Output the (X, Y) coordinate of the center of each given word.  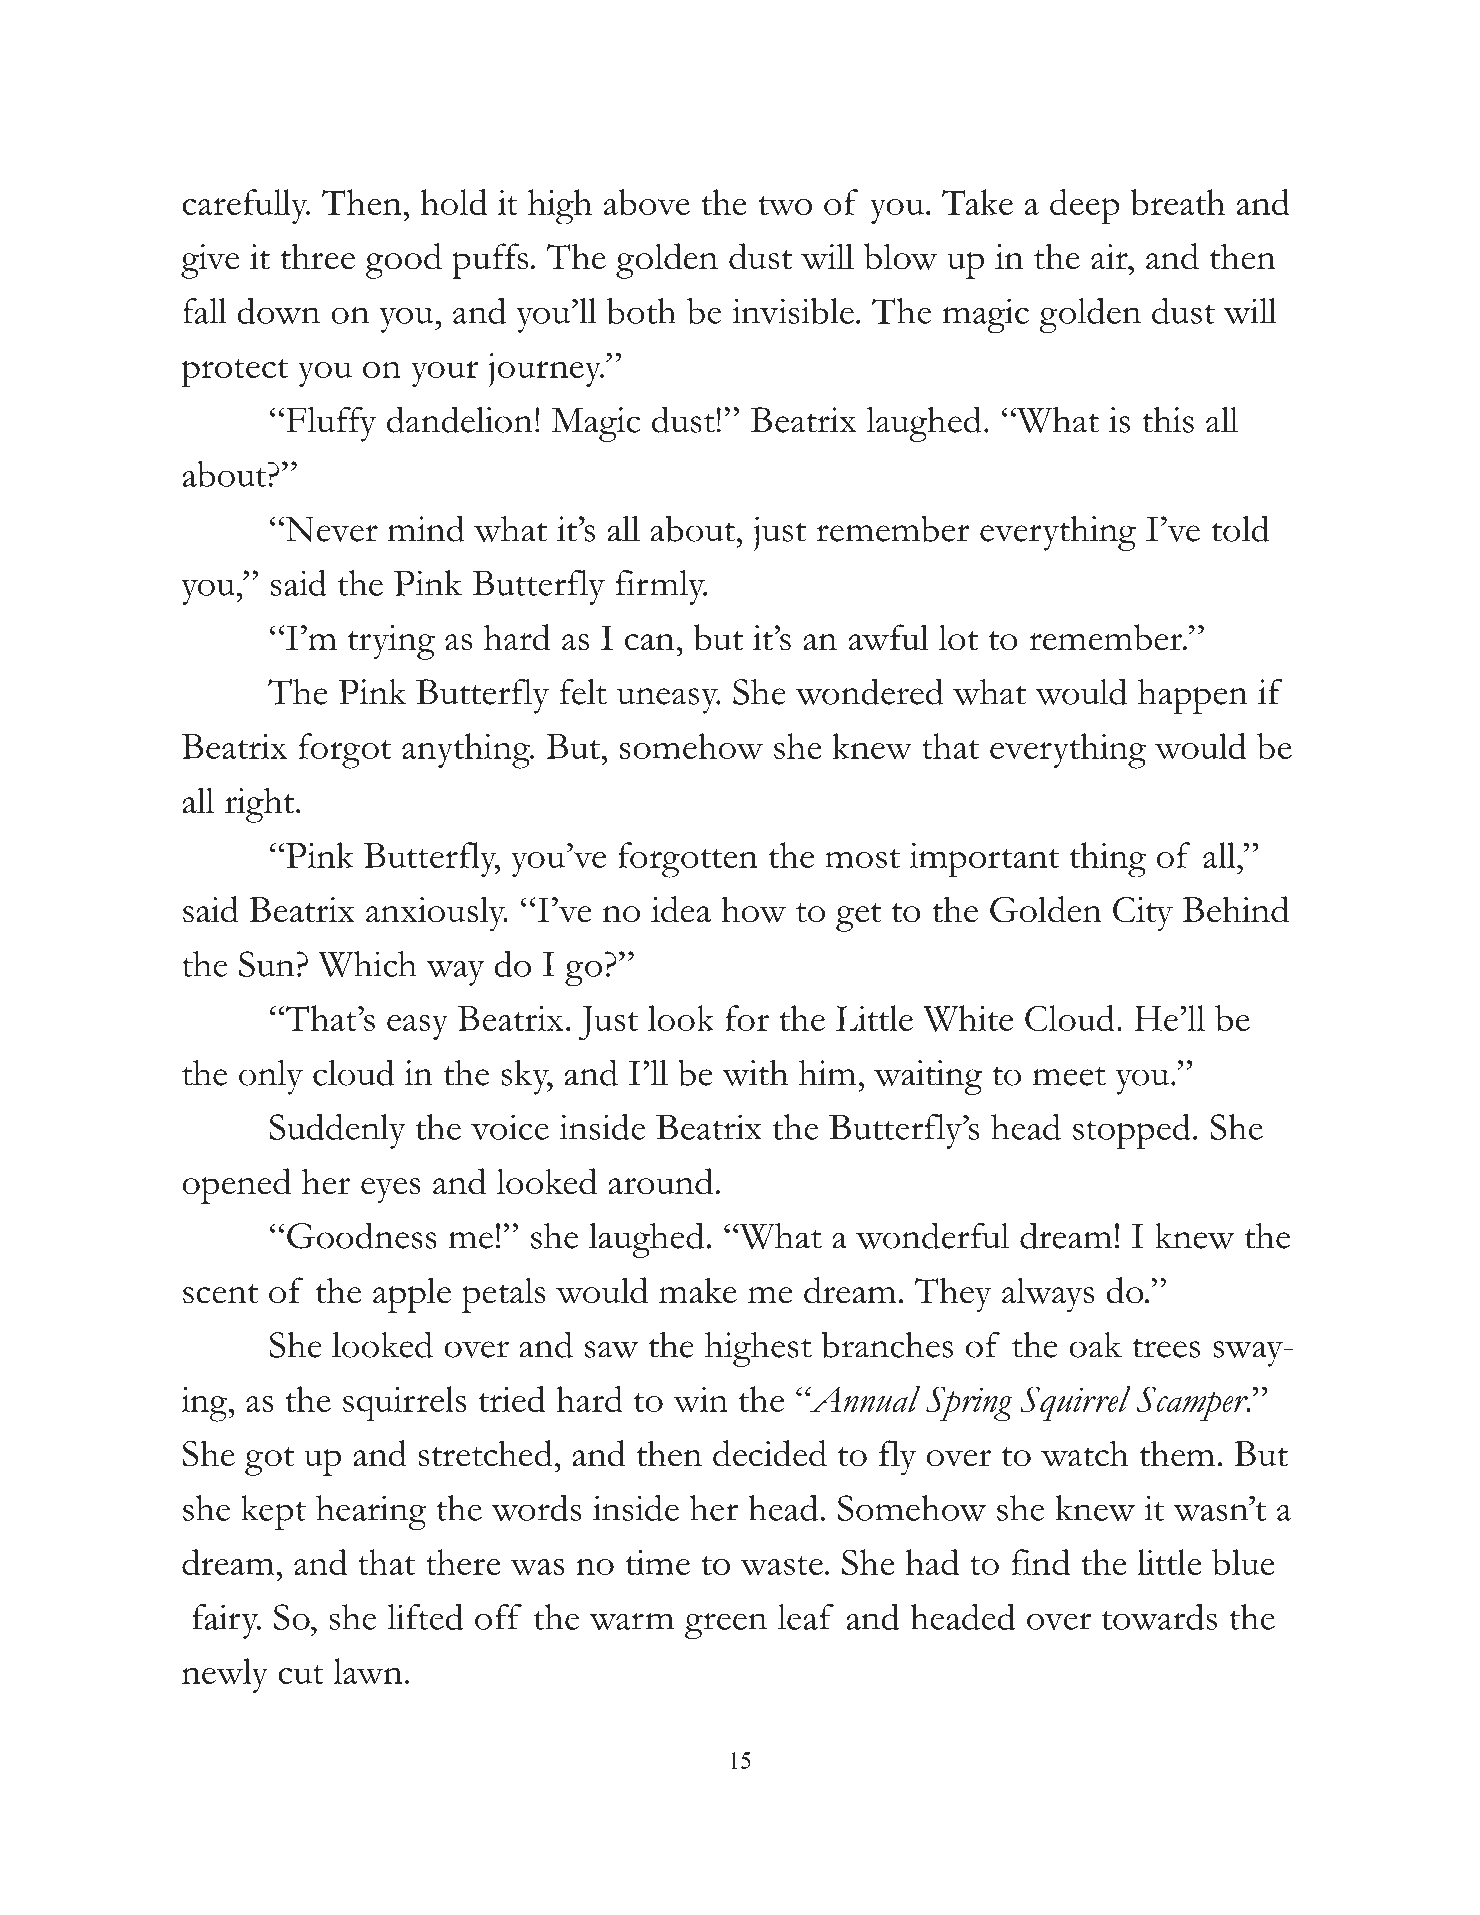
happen (1193, 696)
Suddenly (337, 1131)
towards (1159, 1617)
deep (1085, 207)
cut (301, 1674)
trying (391, 642)
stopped (1132, 1131)
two (785, 205)
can (649, 642)
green (726, 1626)
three (317, 256)
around (660, 1181)
